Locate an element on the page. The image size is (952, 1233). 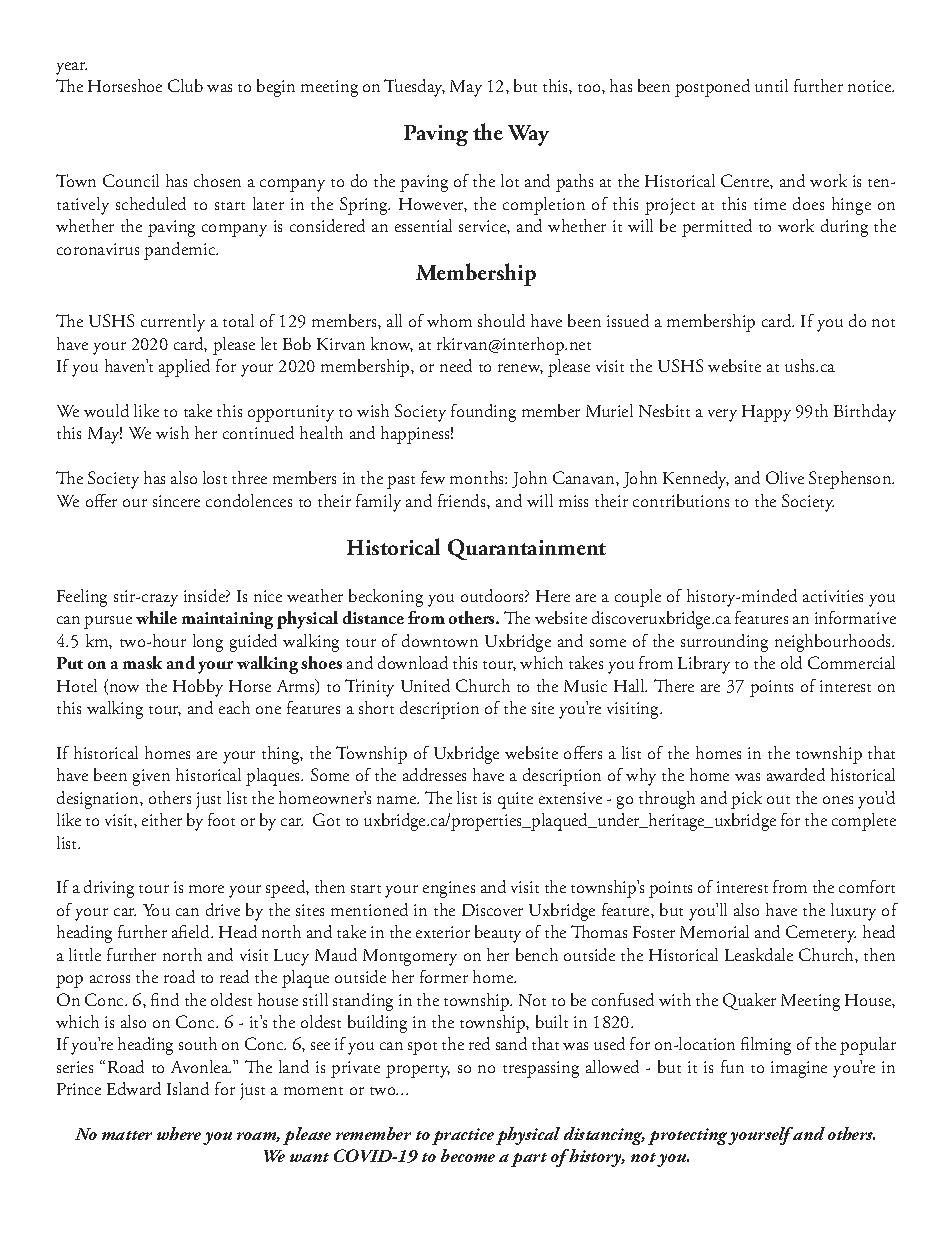
whom is located at coordinates (449, 320).
